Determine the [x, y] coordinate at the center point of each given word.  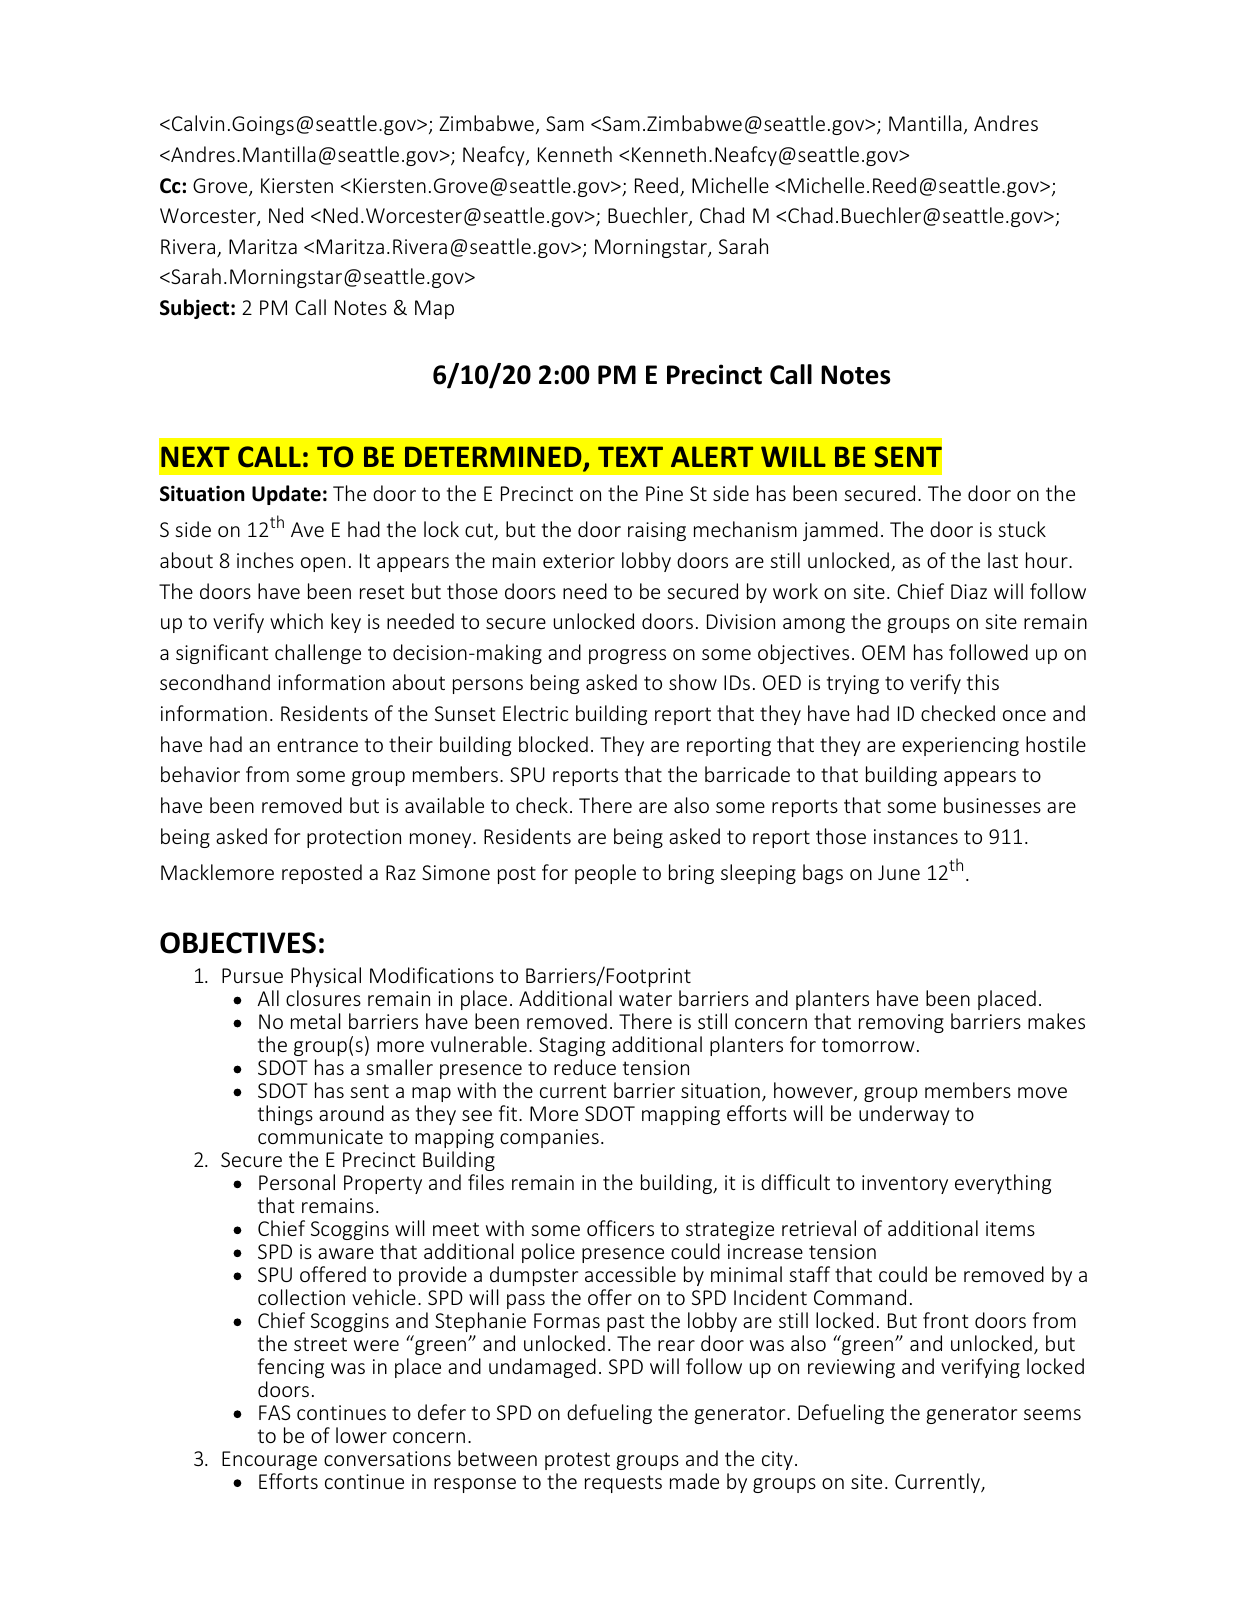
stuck [1022, 529]
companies [549, 1138]
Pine [664, 493]
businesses [992, 805]
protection [354, 838]
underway [904, 1115]
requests [623, 1484]
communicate [320, 1136]
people [605, 874]
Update [286, 495]
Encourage [269, 1460]
